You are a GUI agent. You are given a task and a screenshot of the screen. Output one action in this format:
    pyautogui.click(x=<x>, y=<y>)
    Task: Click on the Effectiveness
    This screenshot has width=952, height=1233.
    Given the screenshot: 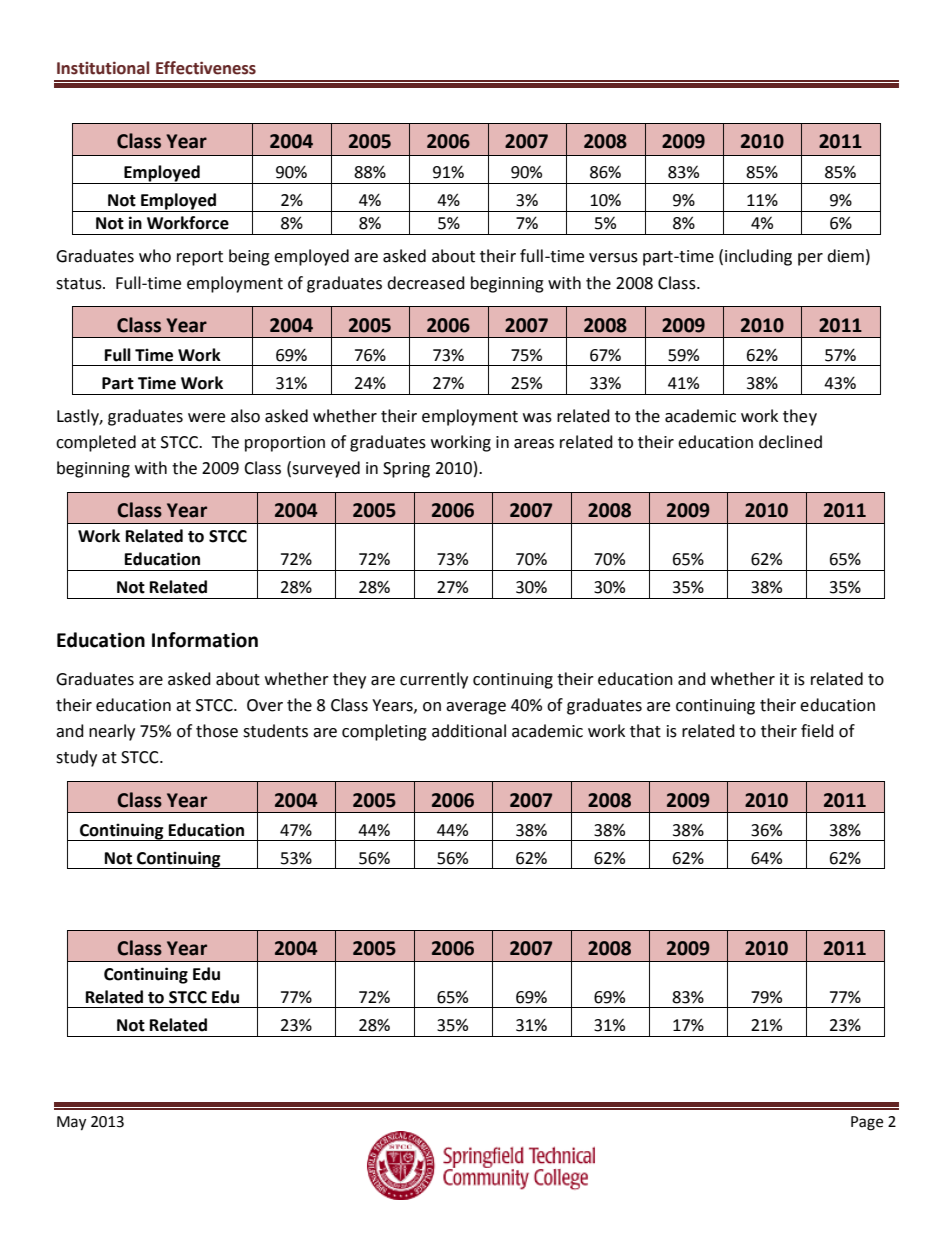 What is the action you would take?
    pyautogui.click(x=206, y=68)
